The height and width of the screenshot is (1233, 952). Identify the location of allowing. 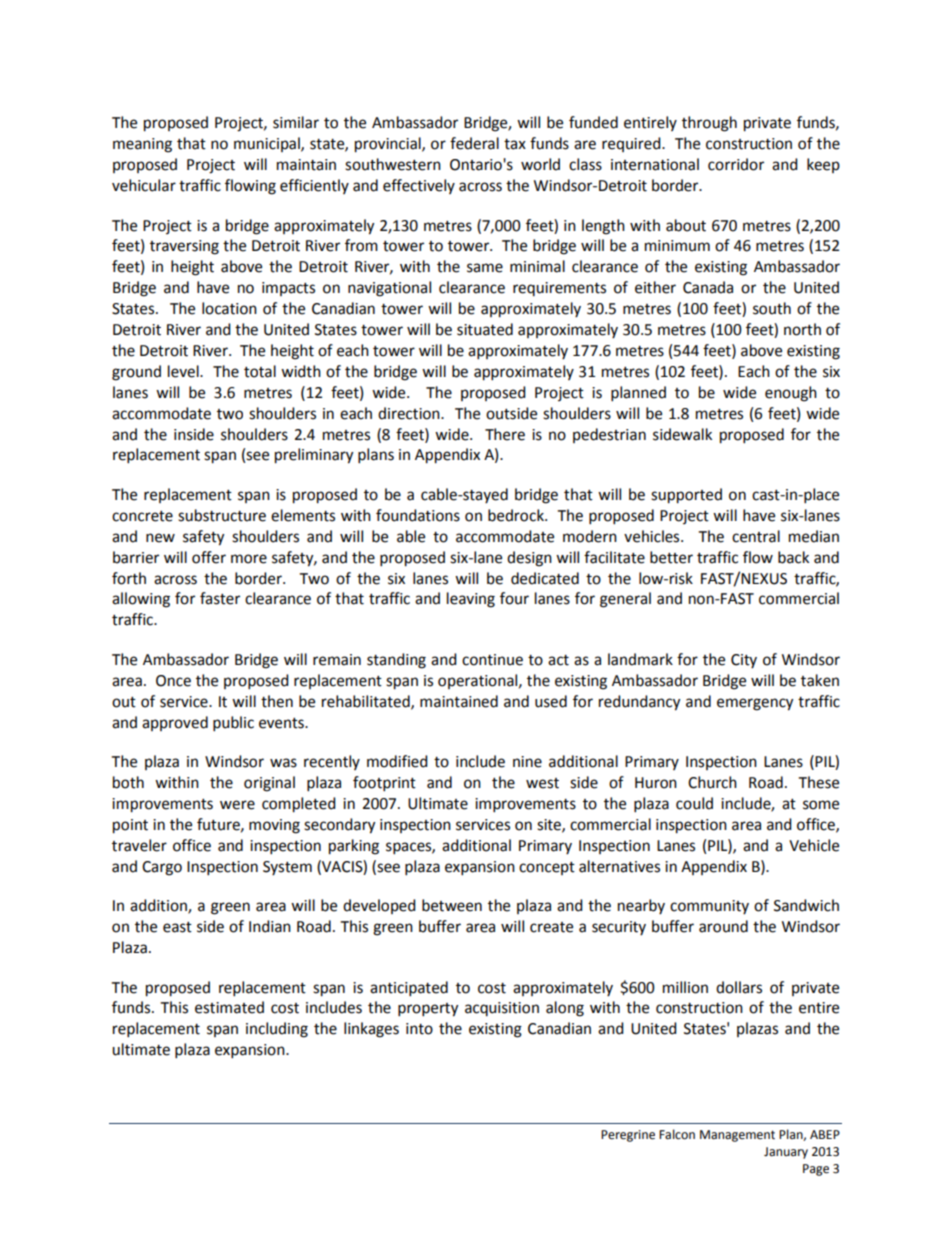
(141, 600).
